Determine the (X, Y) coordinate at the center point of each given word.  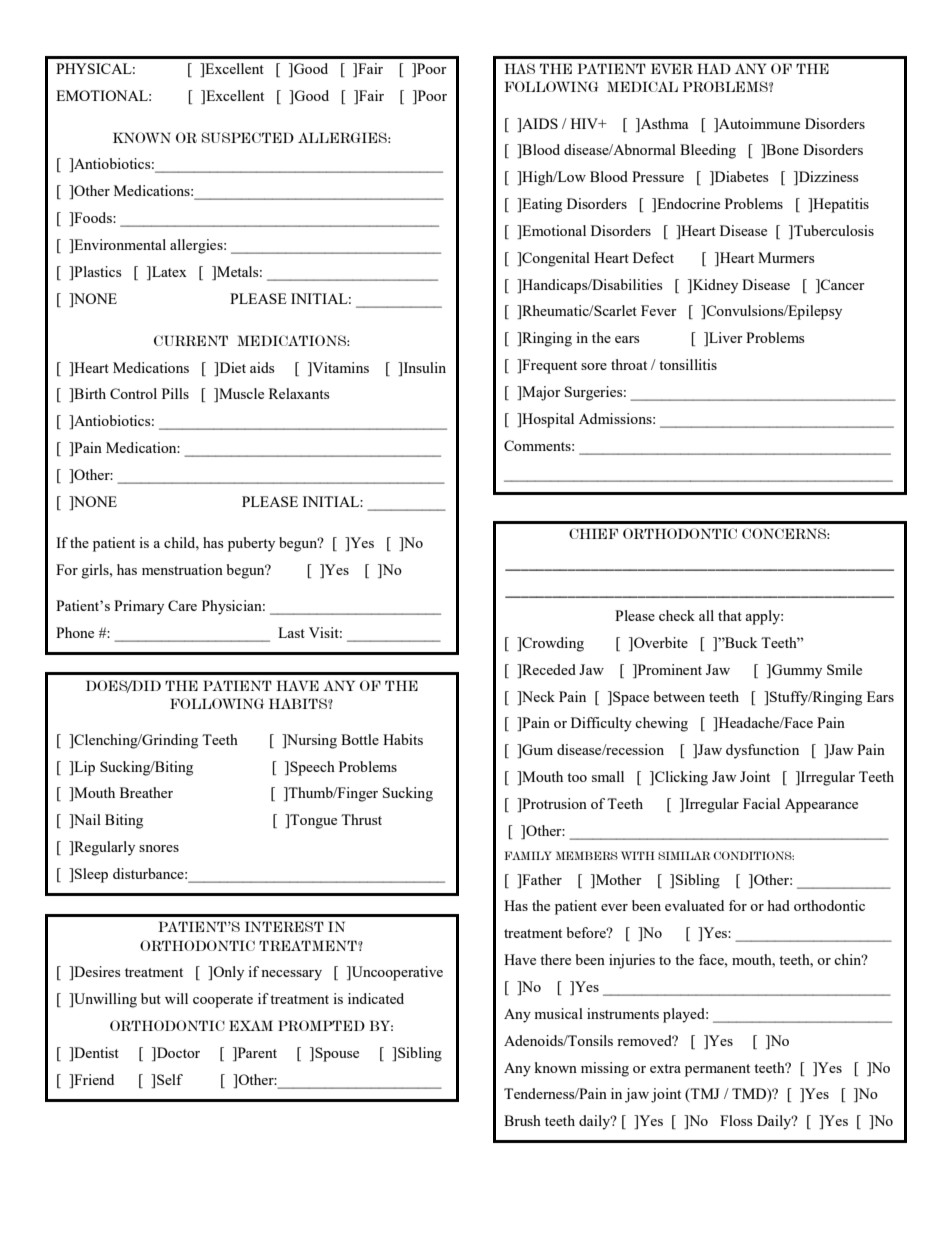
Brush (522, 1120)
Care (182, 605)
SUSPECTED (248, 137)
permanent (717, 1070)
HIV (585, 123)
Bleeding (708, 151)
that (730, 615)
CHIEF (593, 533)
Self (170, 1079)
